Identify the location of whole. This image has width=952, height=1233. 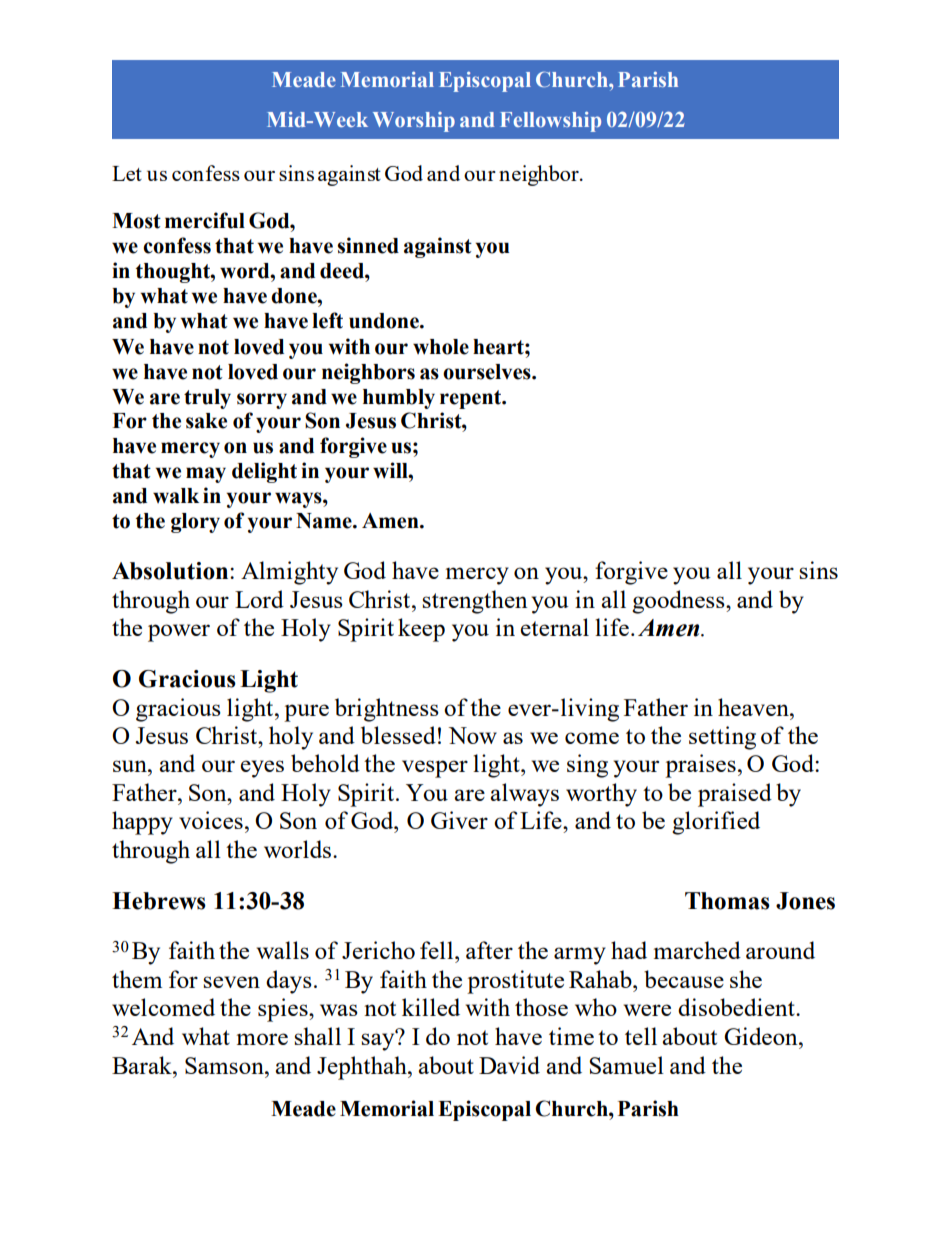
(441, 347).
